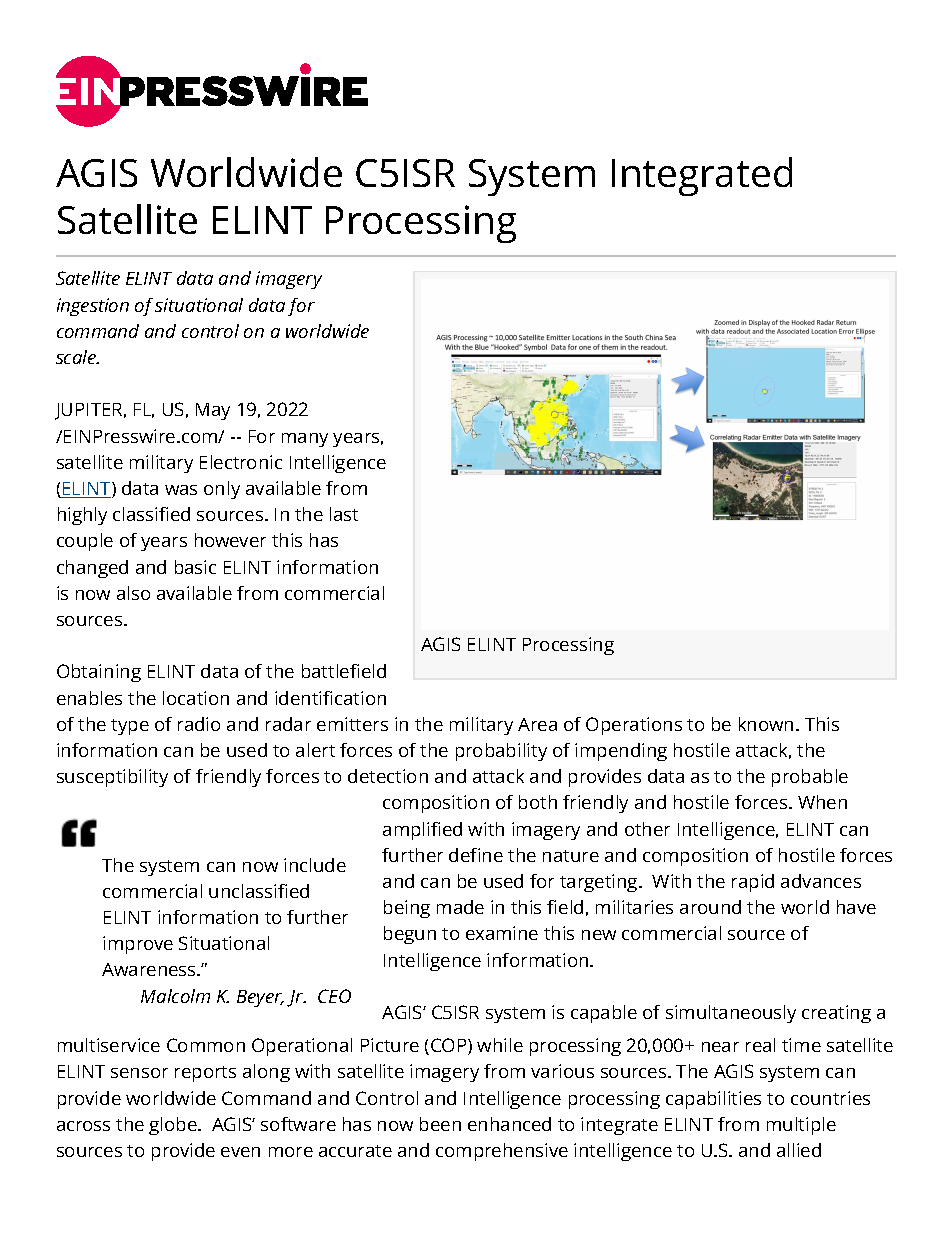  Describe the element at coordinates (305, 440) in the screenshot. I see `many` at that location.
